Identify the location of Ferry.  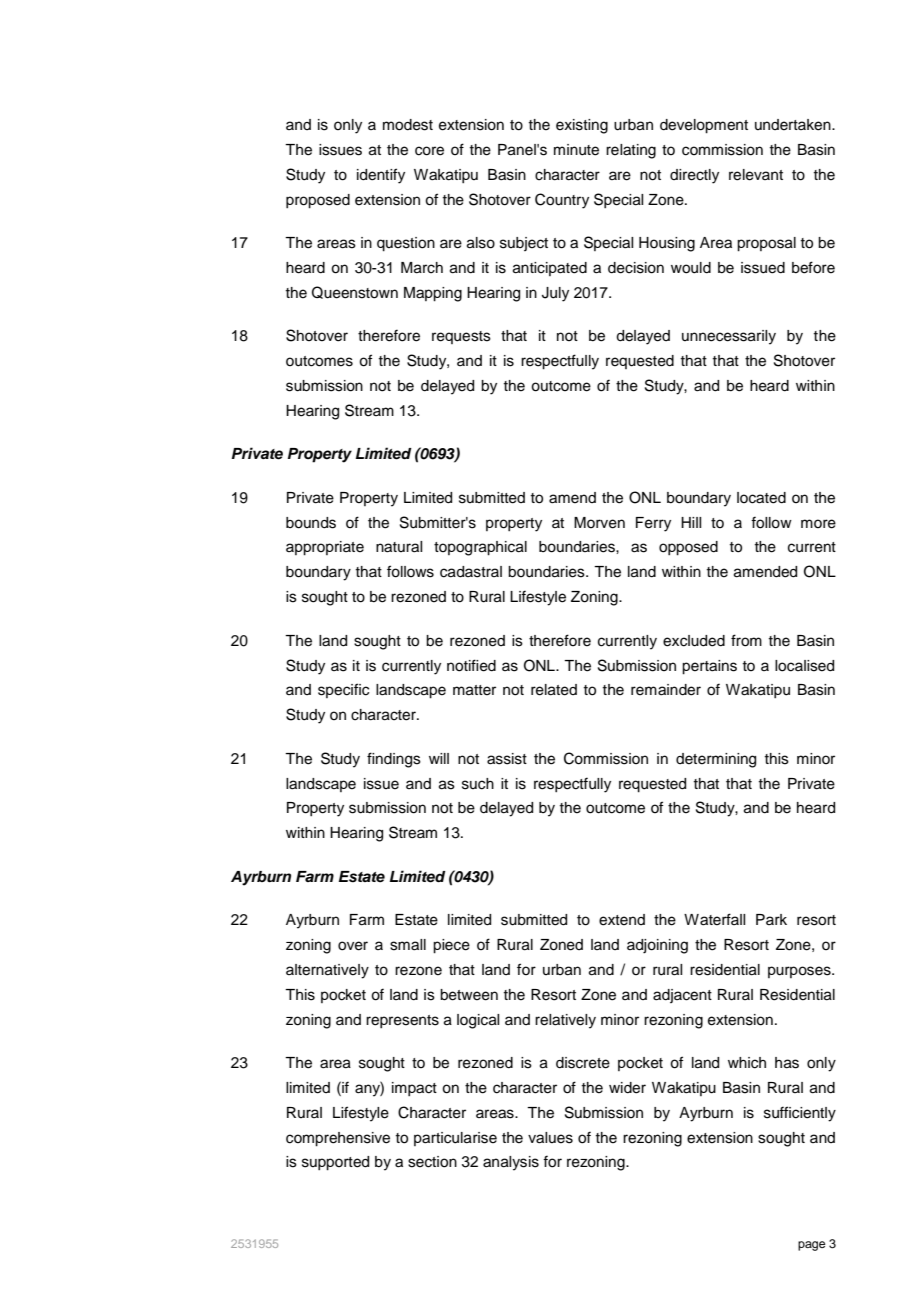
(653, 524).
